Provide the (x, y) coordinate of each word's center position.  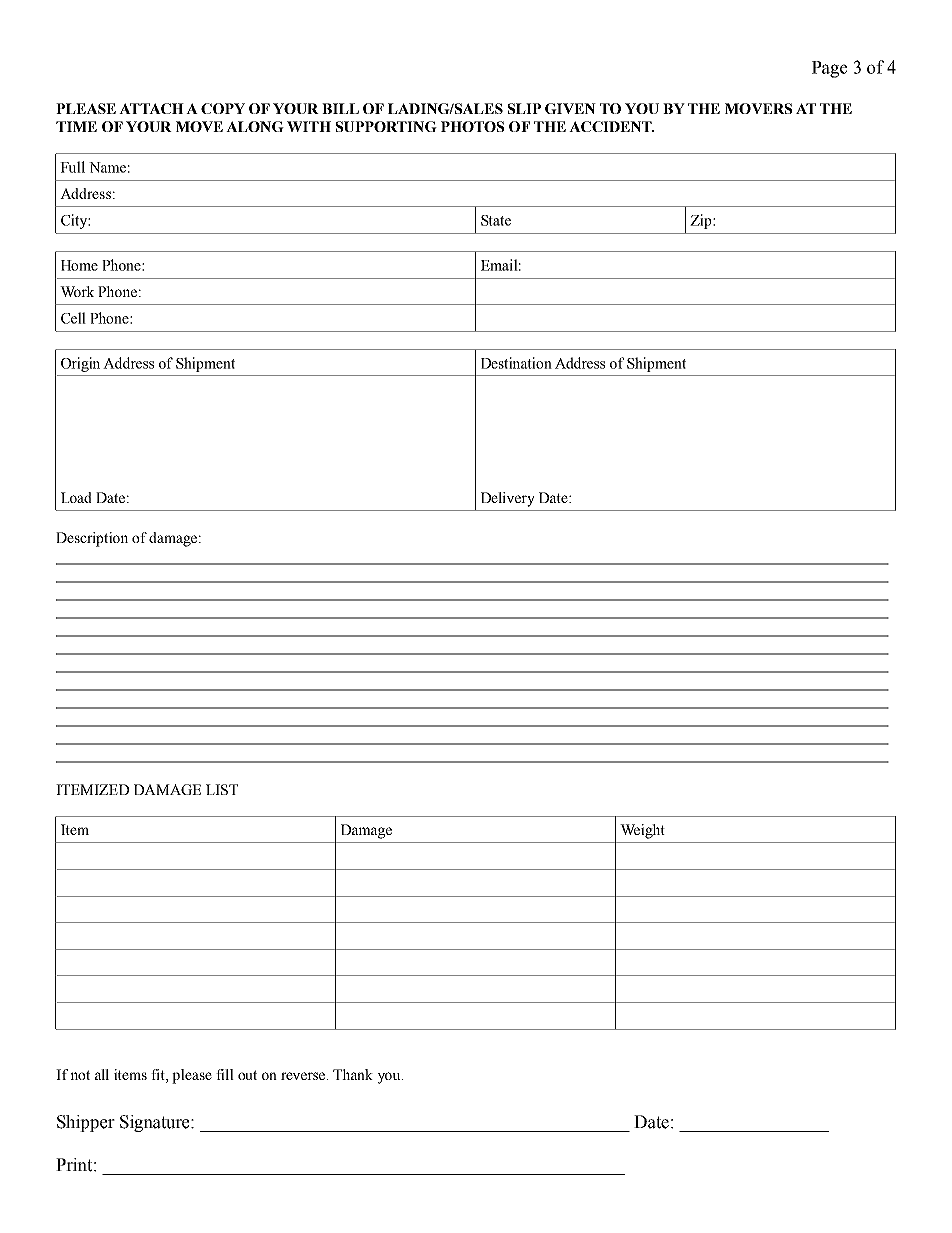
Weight (642, 831)
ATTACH (151, 108)
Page (829, 69)
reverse (304, 1076)
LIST (222, 789)
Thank (353, 1074)
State (496, 220)
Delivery (508, 499)
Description (92, 539)
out (247, 1075)
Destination (516, 363)
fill (225, 1074)
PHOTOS (472, 126)
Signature (156, 1123)
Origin (80, 364)
